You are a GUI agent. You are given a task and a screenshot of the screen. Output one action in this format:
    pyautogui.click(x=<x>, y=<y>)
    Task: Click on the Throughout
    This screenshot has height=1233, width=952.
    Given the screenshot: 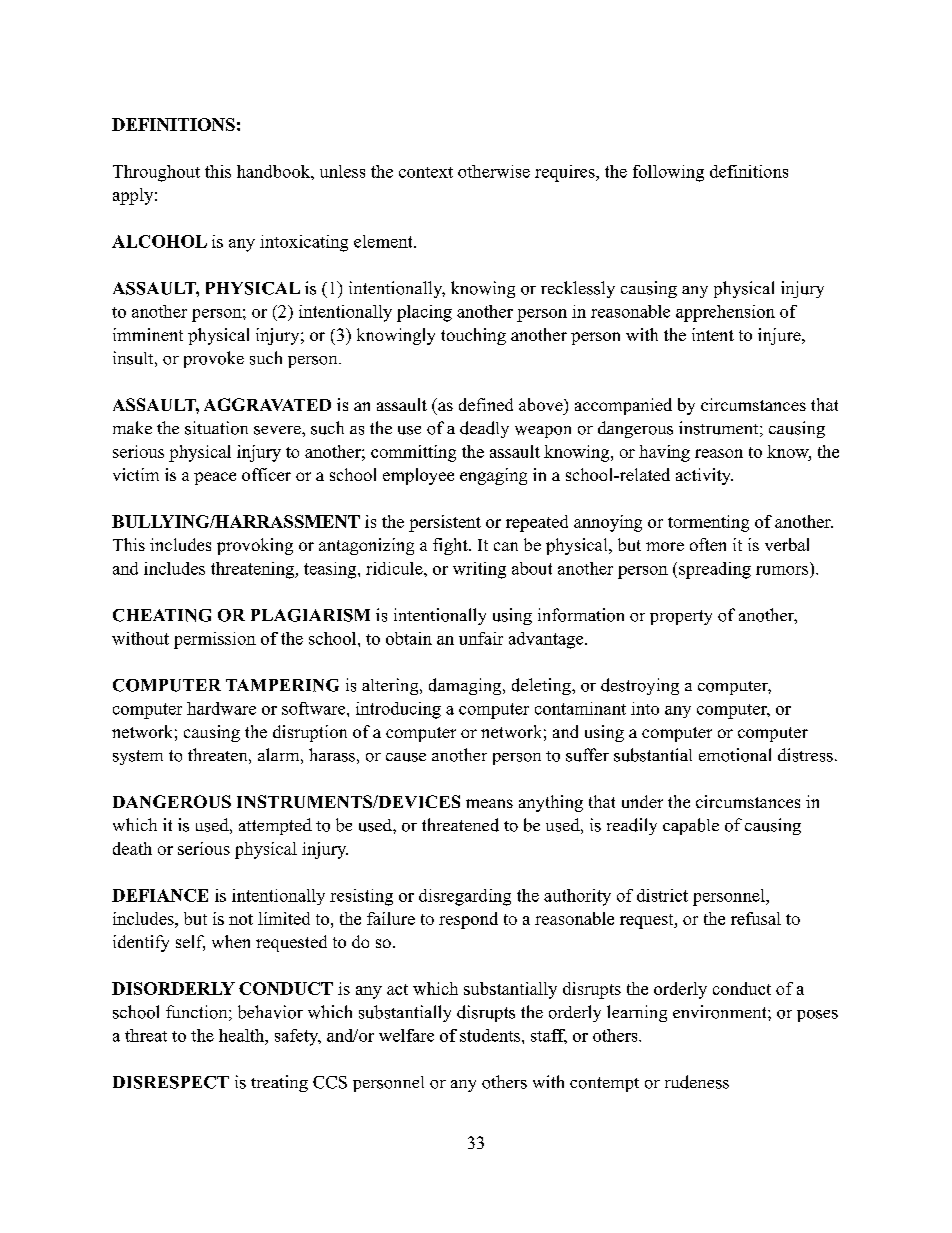 What is the action you would take?
    pyautogui.click(x=156, y=173)
